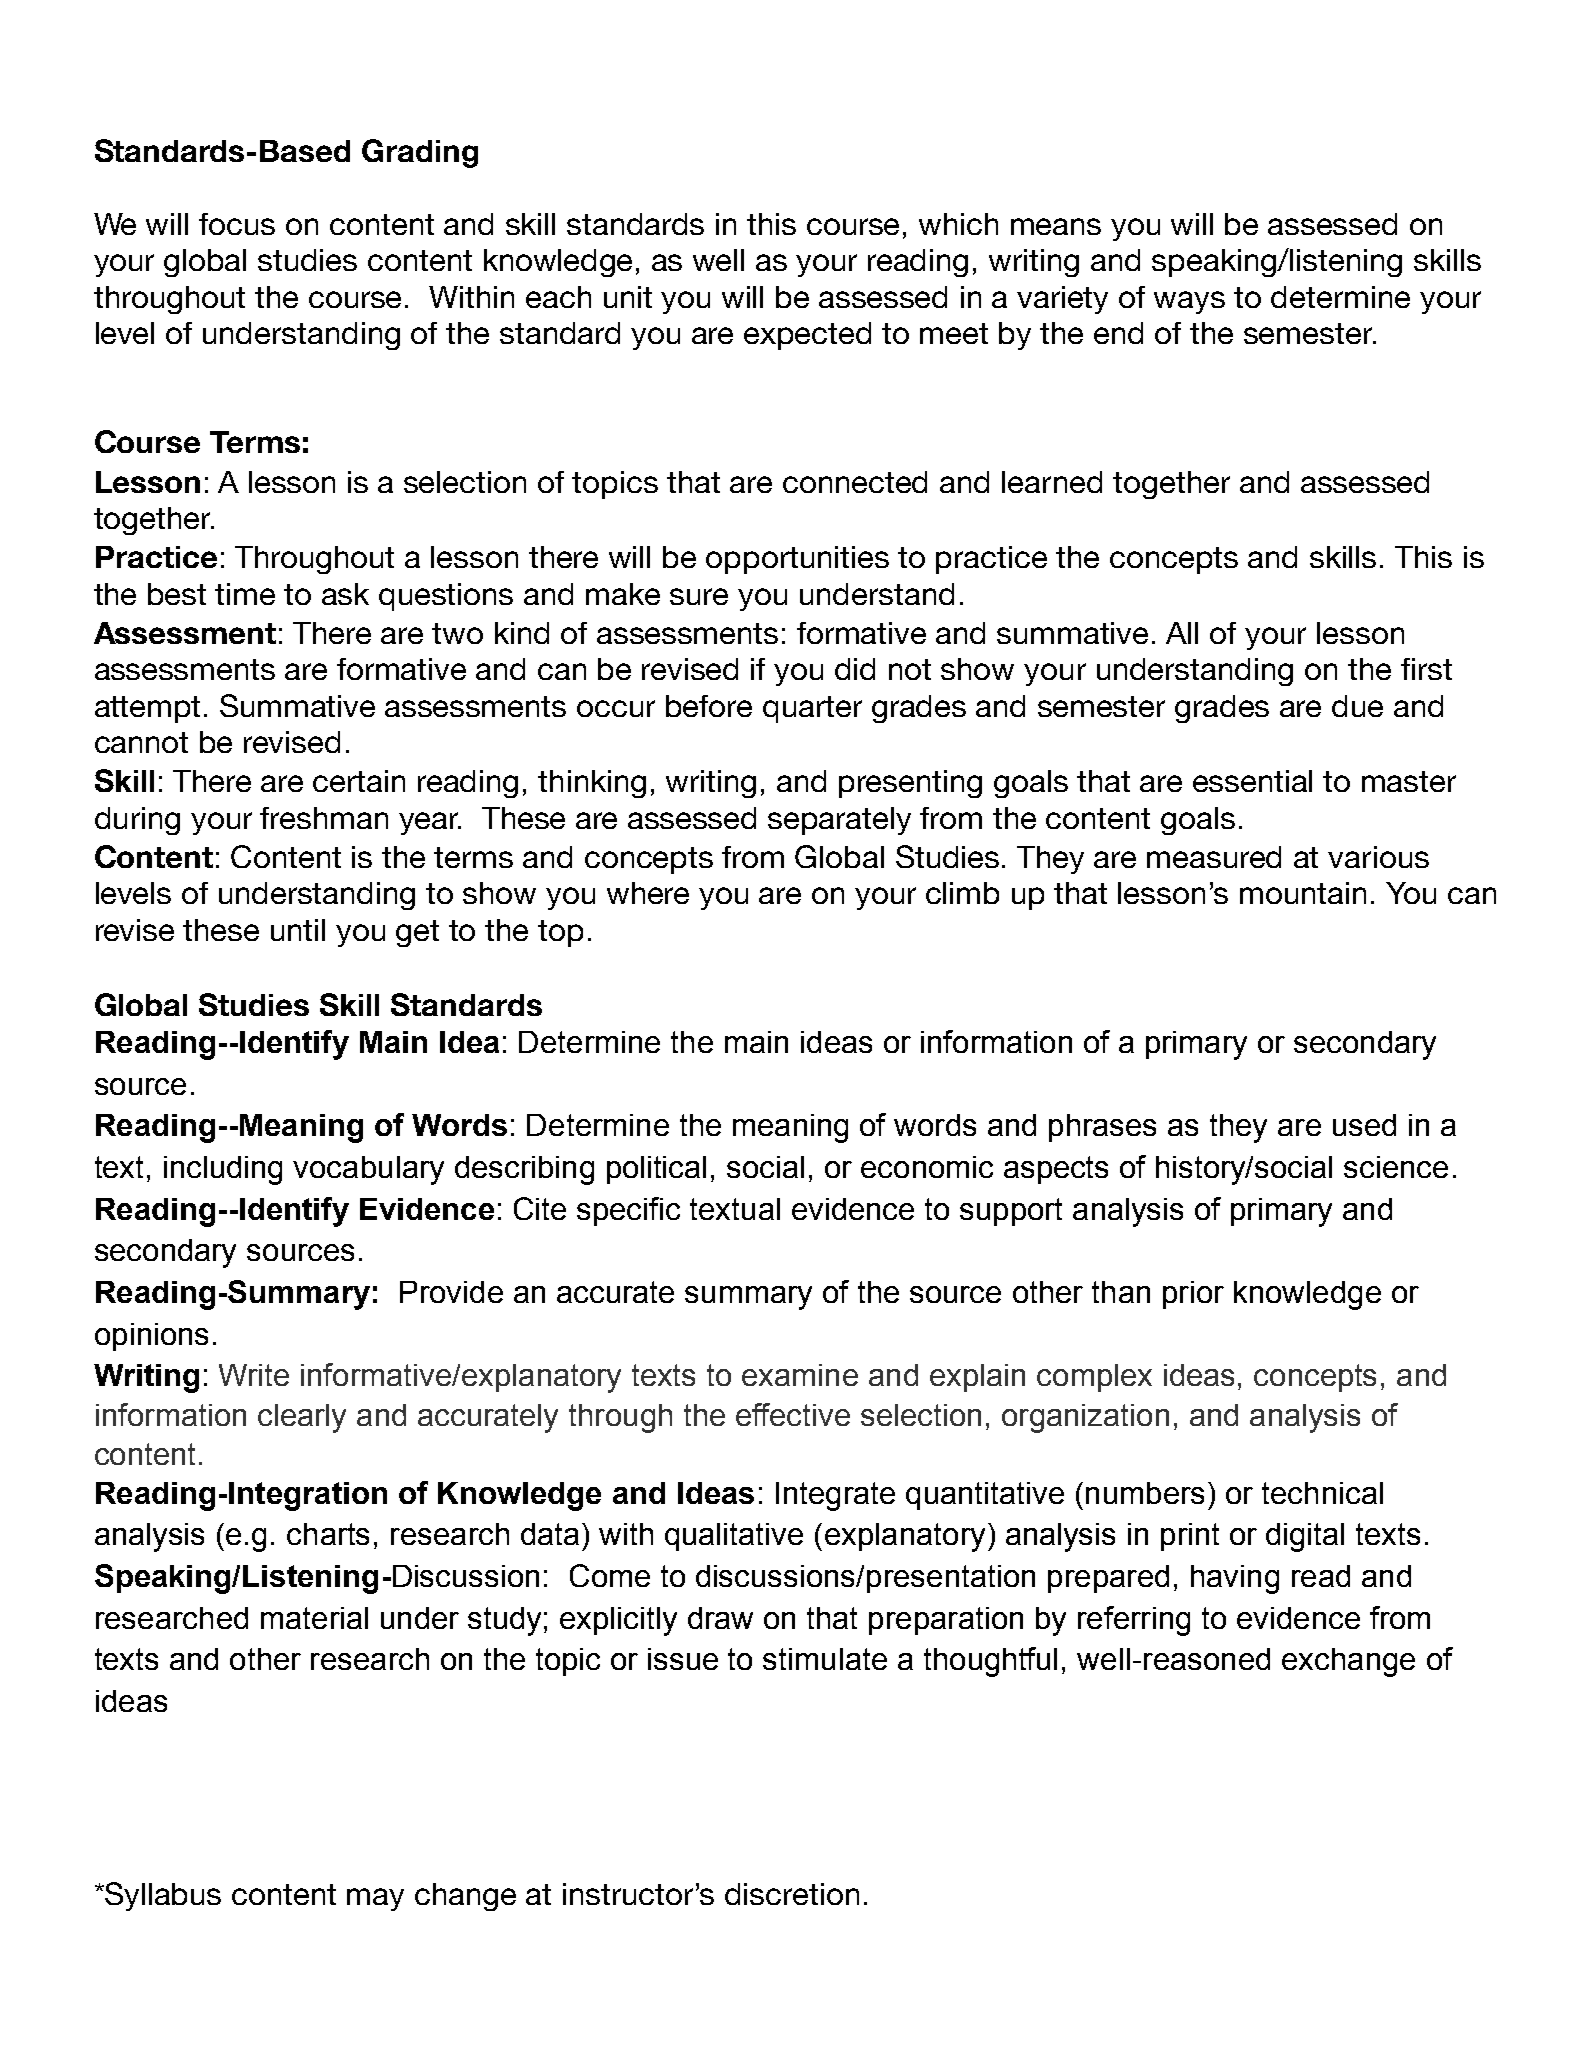 This document has height=2064, width=1595. Describe the element at coordinates (1322, 1493) in the document. I see `technical` at that location.
